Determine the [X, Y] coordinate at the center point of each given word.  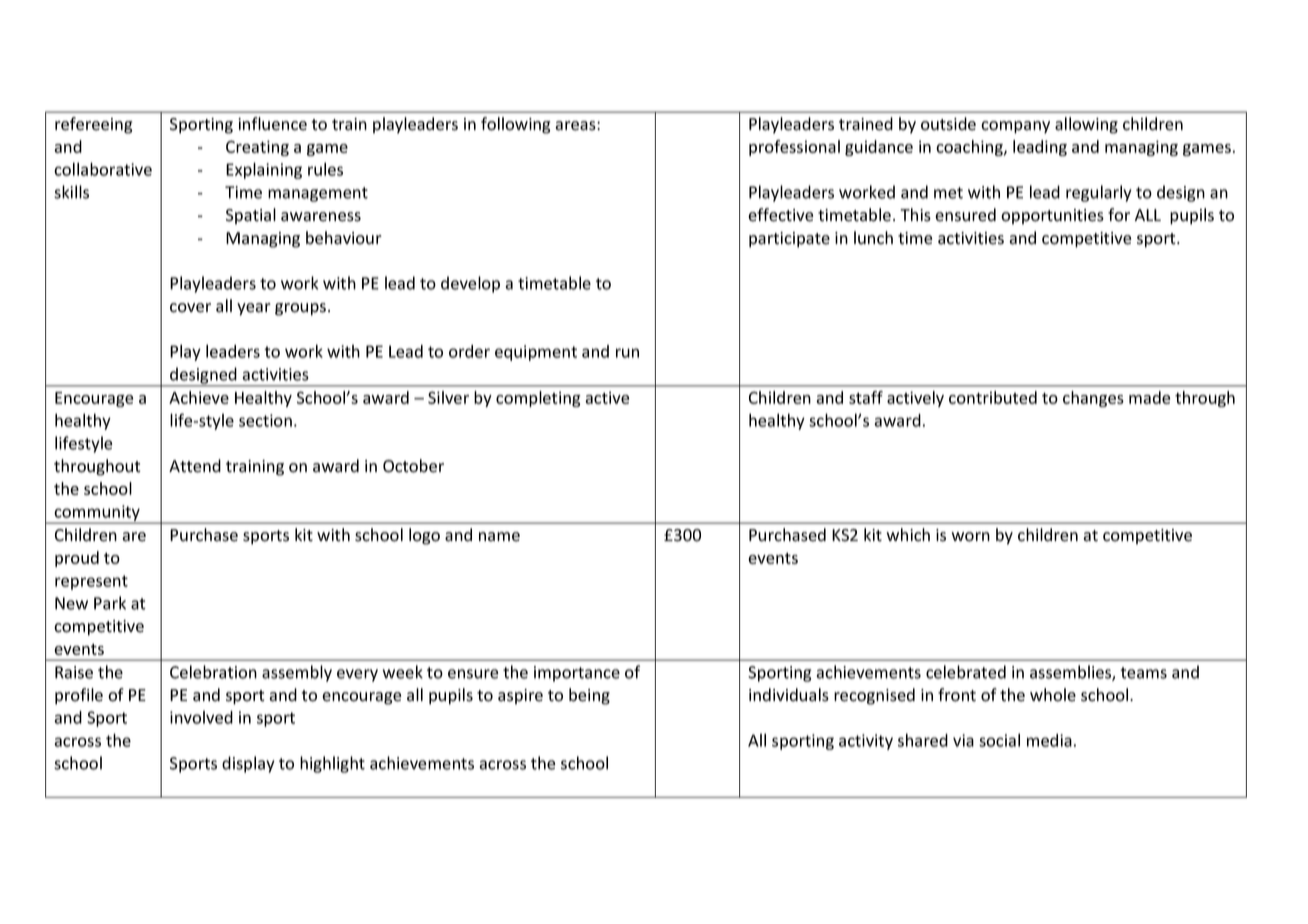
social [999, 740]
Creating [257, 148]
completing [538, 399]
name [499, 537]
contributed [993, 397]
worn [970, 537]
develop [470, 284]
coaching [970, 148]
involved [201, 717]
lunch [873, 238]
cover [190, 308]
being [589, 696]
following [515, 125]
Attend [195, 466]
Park [110, 603]
